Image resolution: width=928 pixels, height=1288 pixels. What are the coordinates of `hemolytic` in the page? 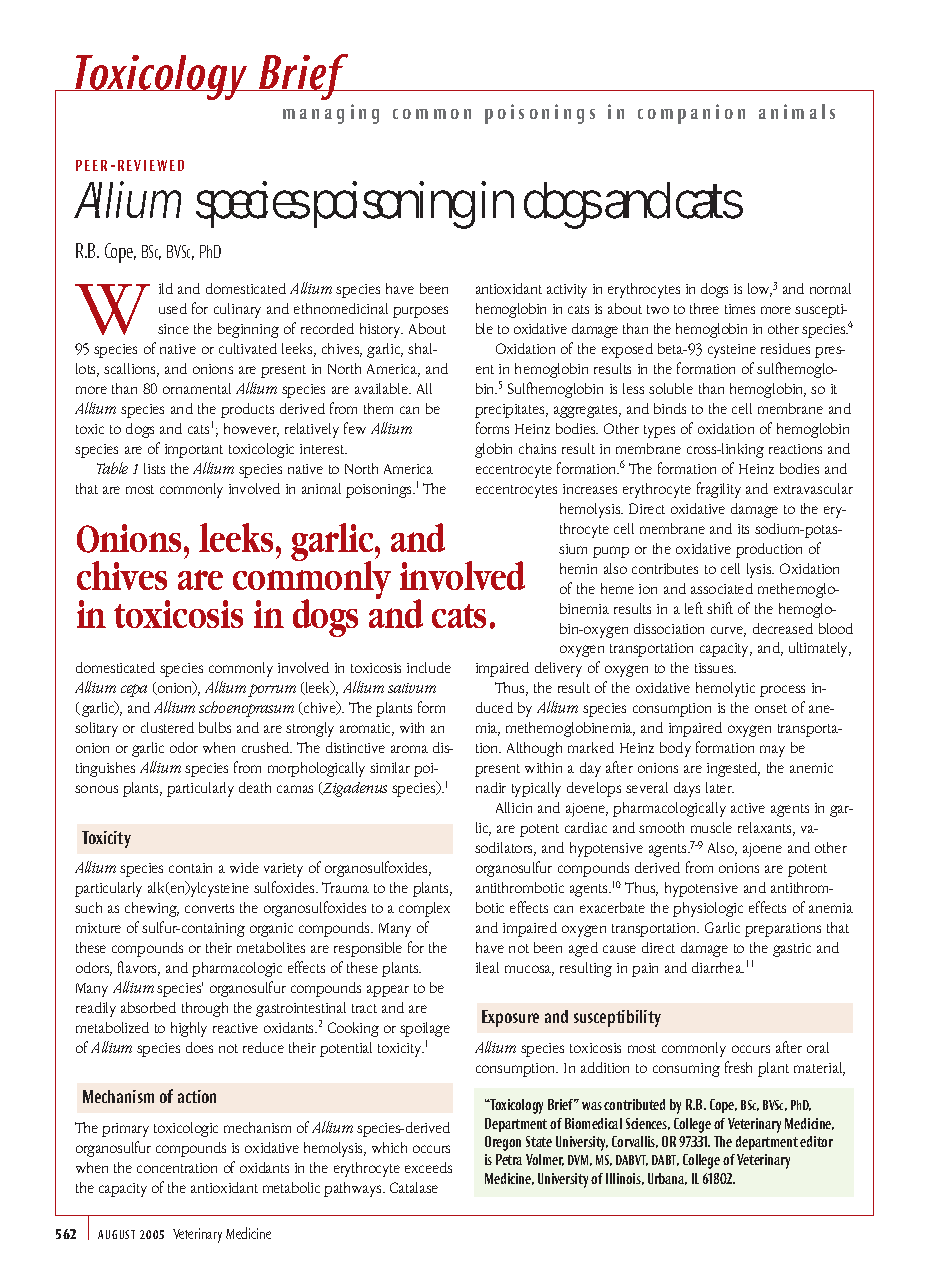 It's located at (725, 689).
